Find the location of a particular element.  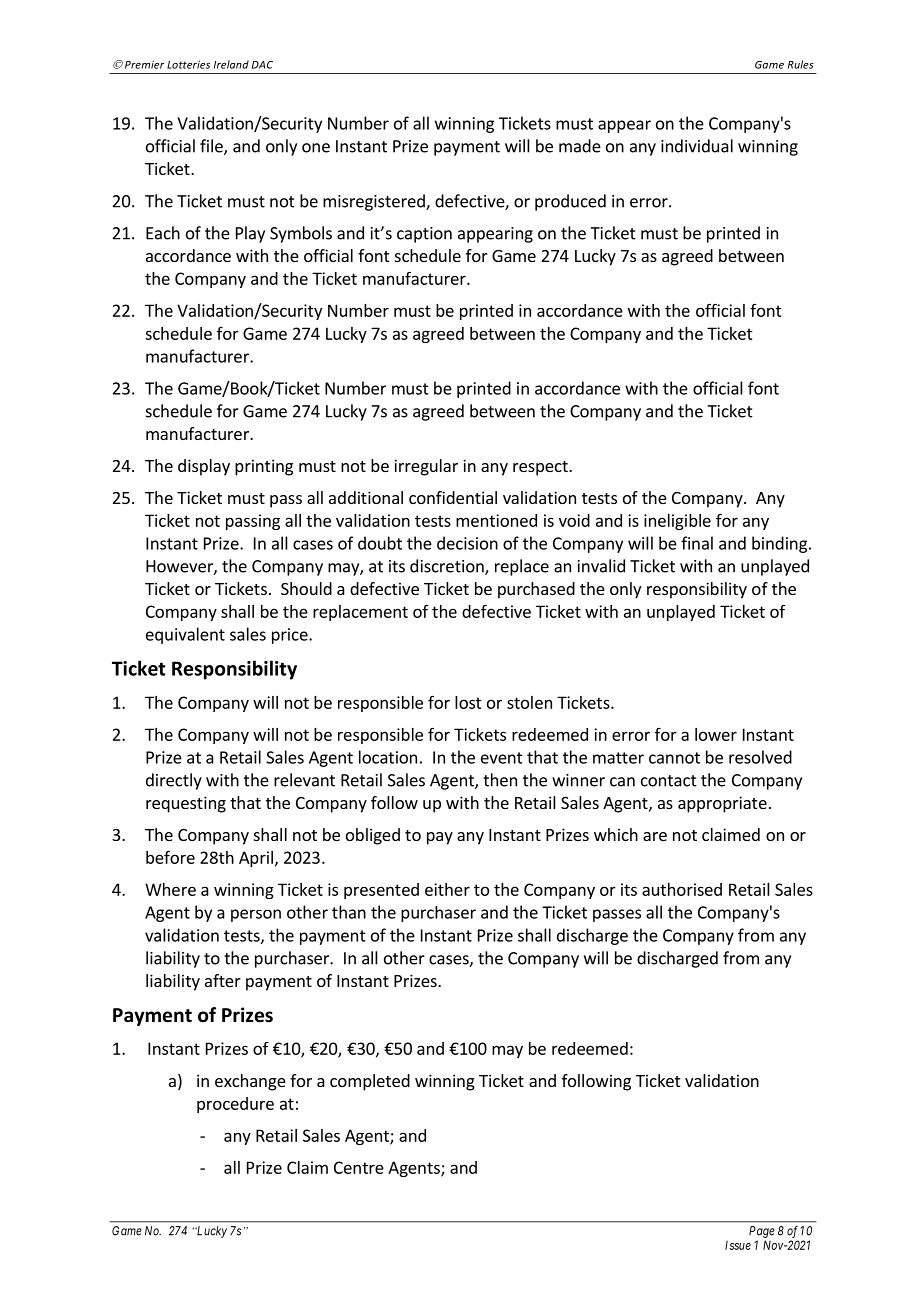

Ireland is located at coordinates (231, 64).
